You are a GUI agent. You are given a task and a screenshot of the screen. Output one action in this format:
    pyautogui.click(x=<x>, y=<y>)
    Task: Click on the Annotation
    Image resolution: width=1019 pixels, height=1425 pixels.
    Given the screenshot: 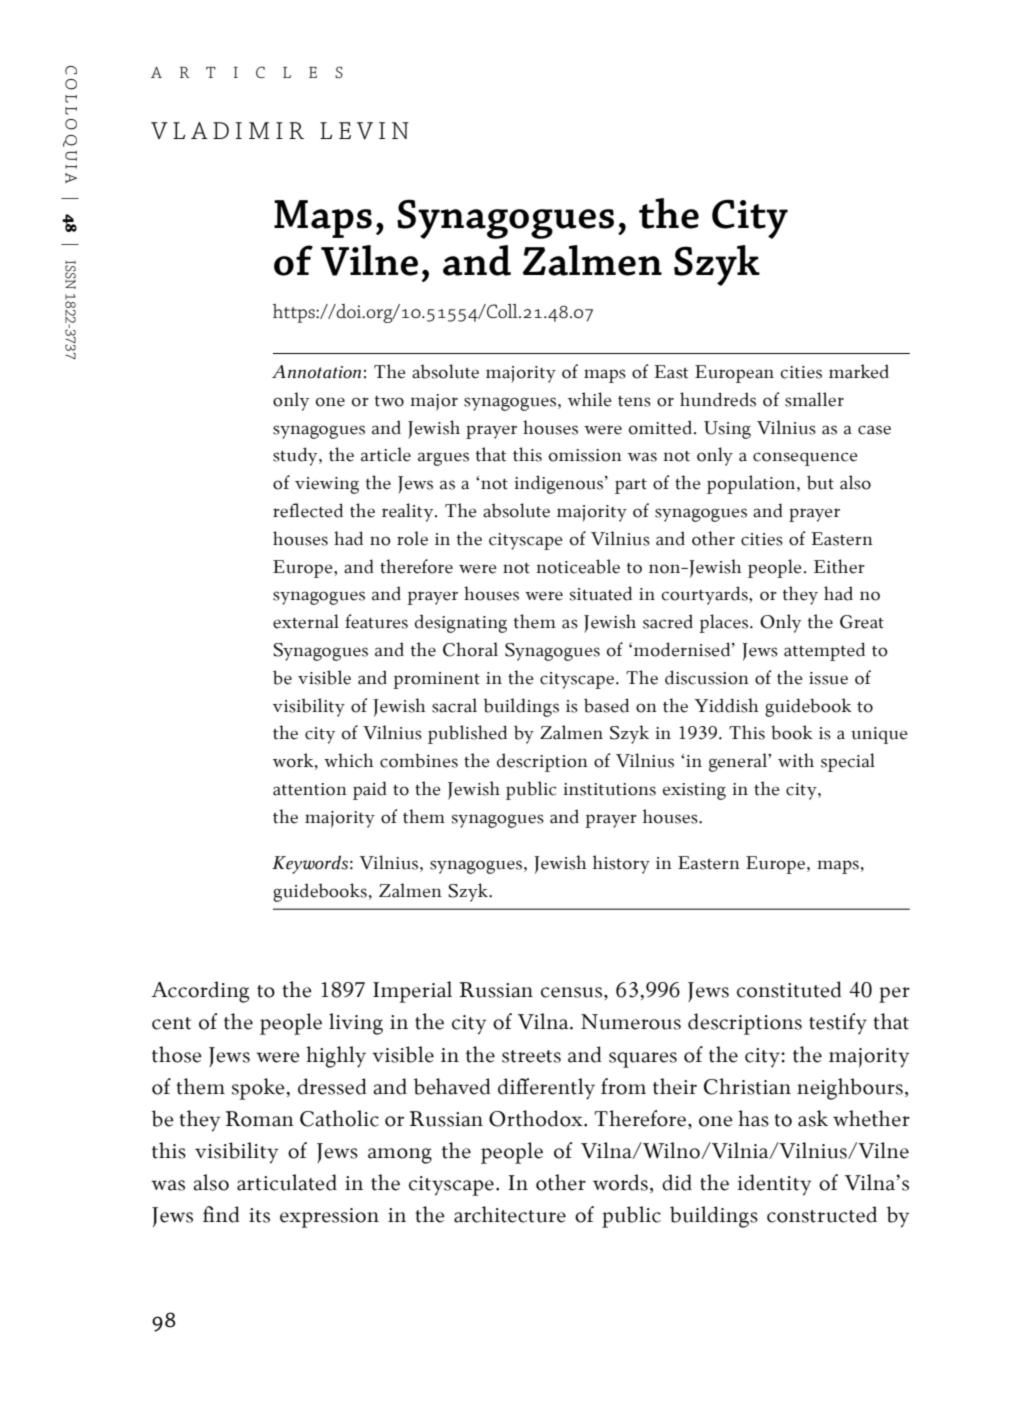 What is the action you would take?
    pyautogui.click(x=316, y=372)
